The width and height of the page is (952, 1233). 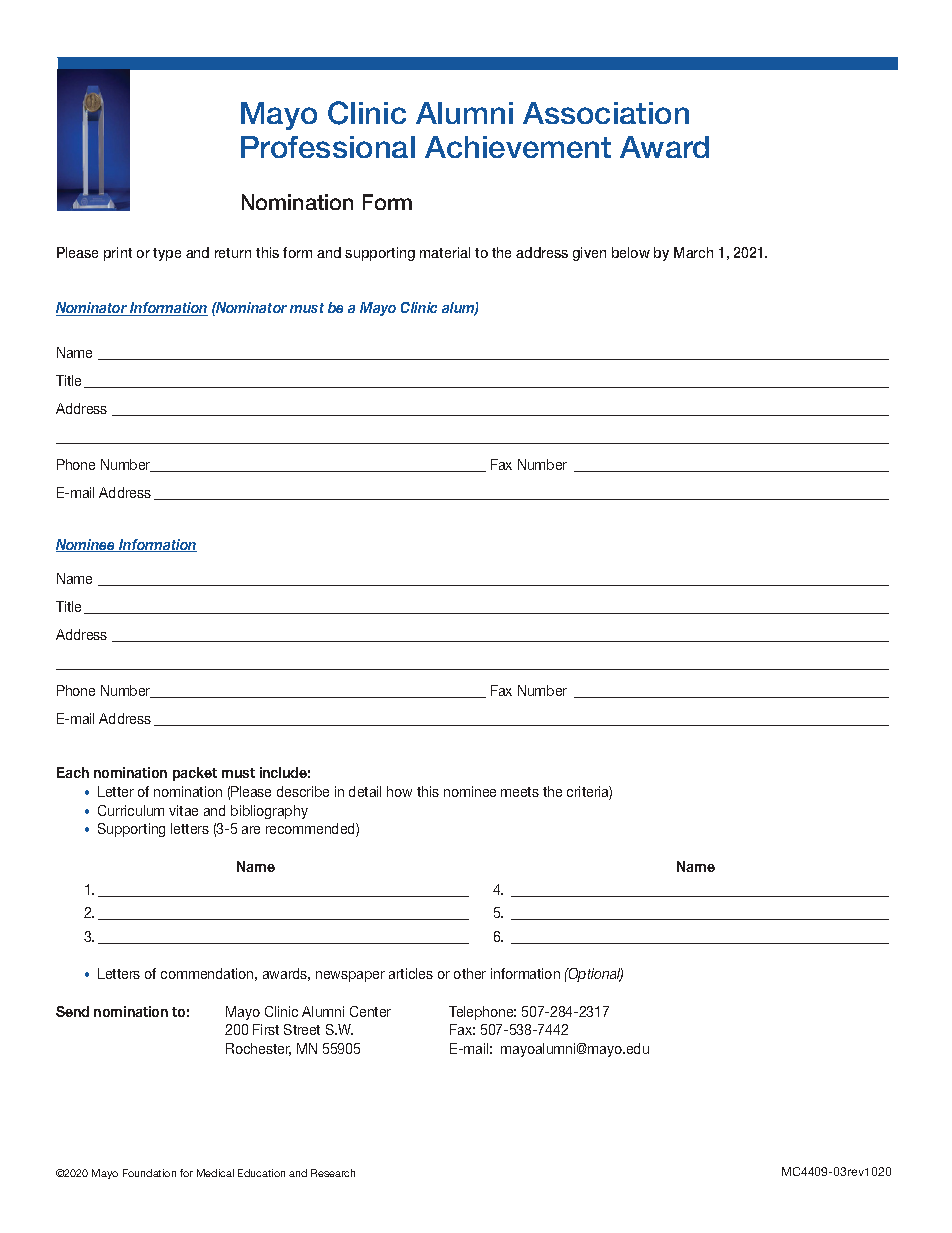 What do you see at coordinates (303, 791) in the page?
I see `describe` at bounding box center [303, 791].
